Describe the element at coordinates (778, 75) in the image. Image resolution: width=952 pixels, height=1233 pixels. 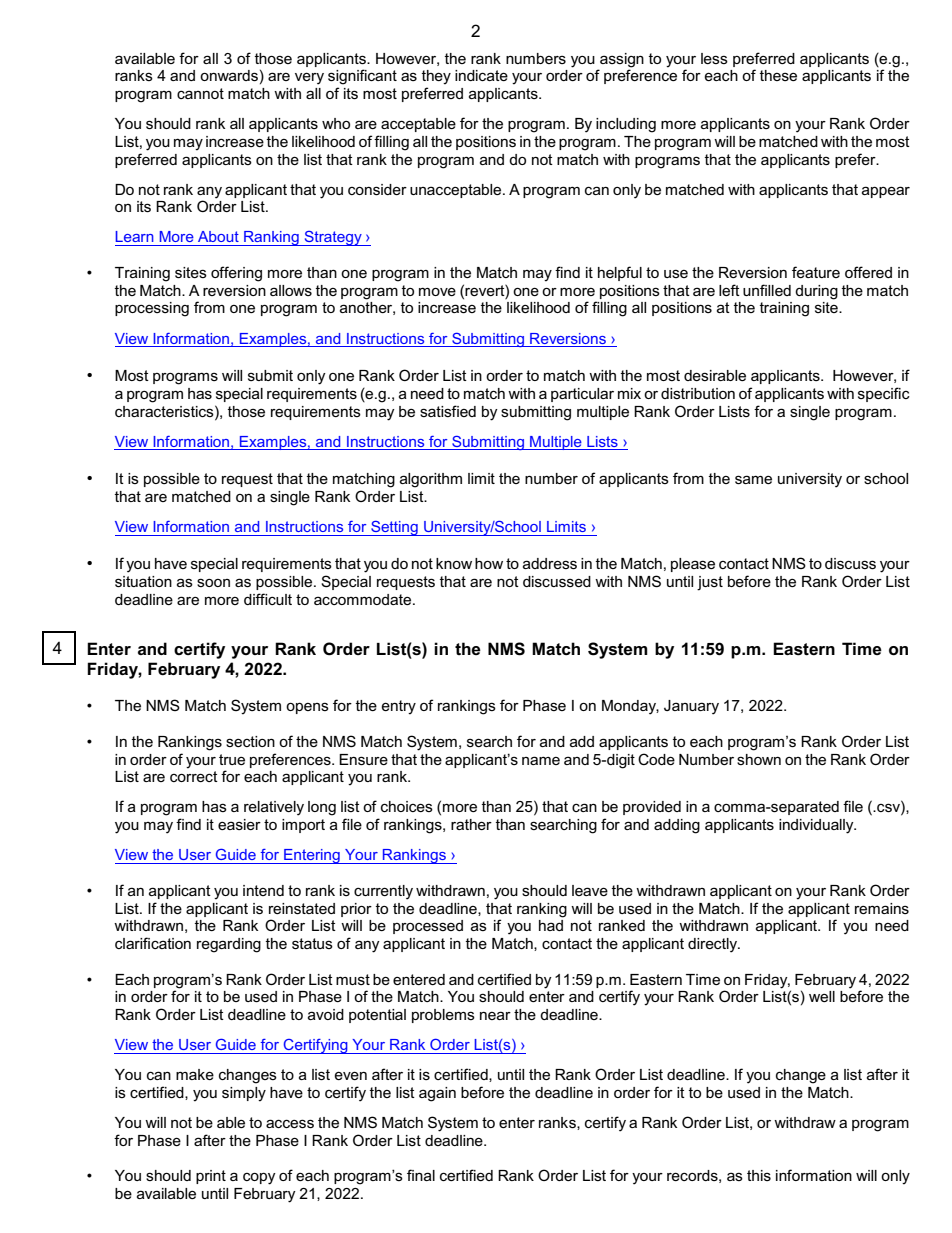
I see `these` at that location.
